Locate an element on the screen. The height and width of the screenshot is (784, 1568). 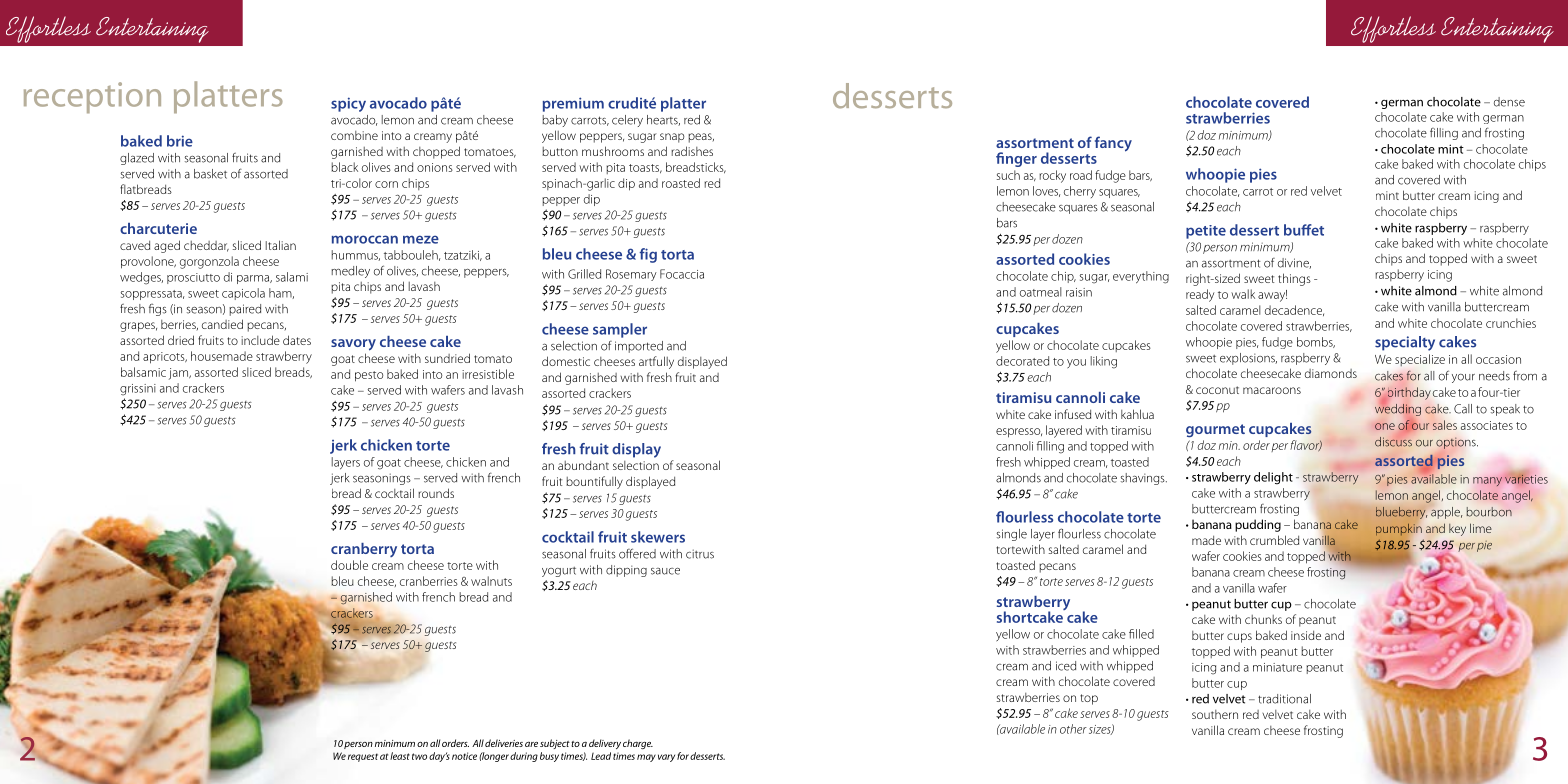
spicy is located at coordinates (348, 104).
